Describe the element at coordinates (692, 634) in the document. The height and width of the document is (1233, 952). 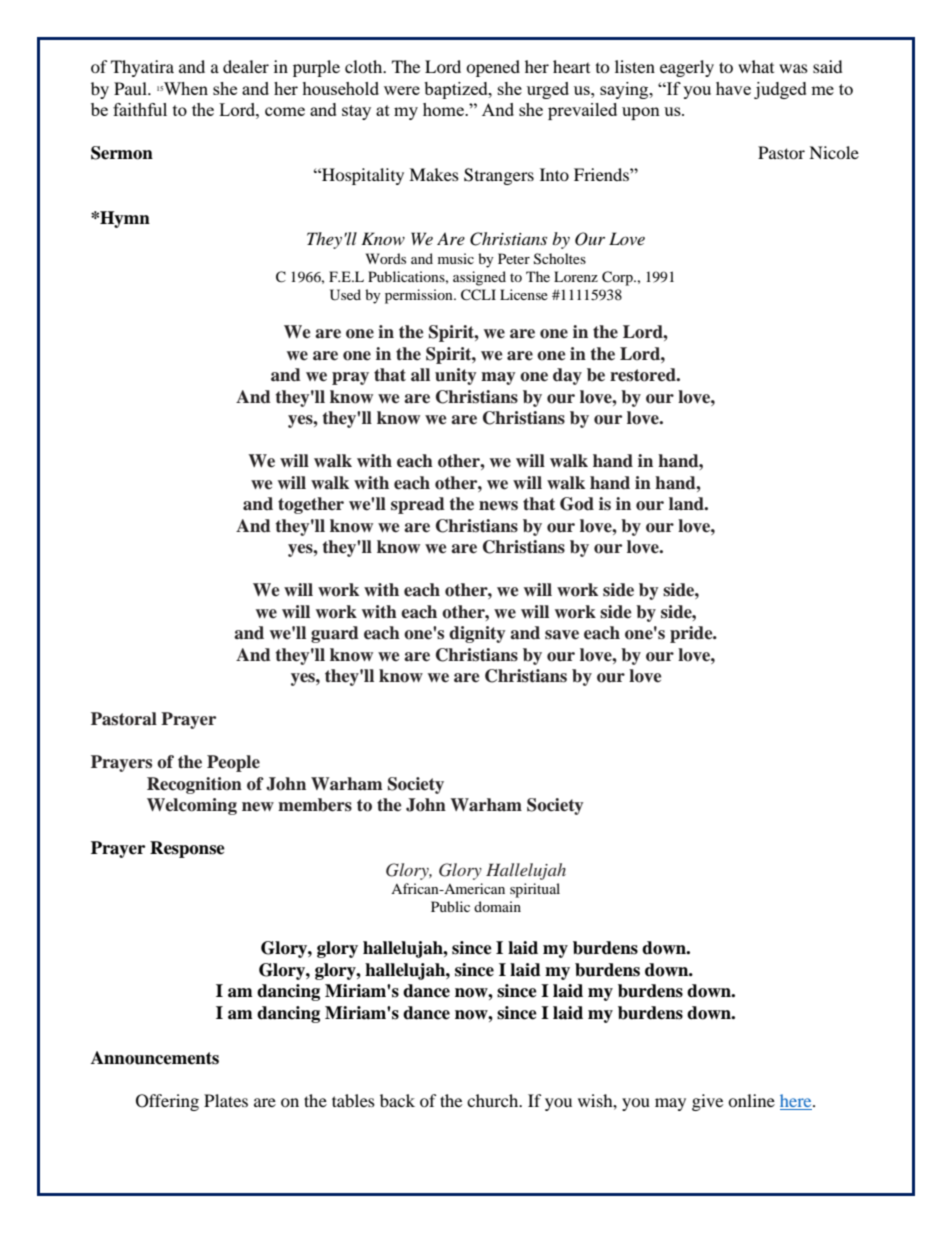
I see `pride` at that location.
